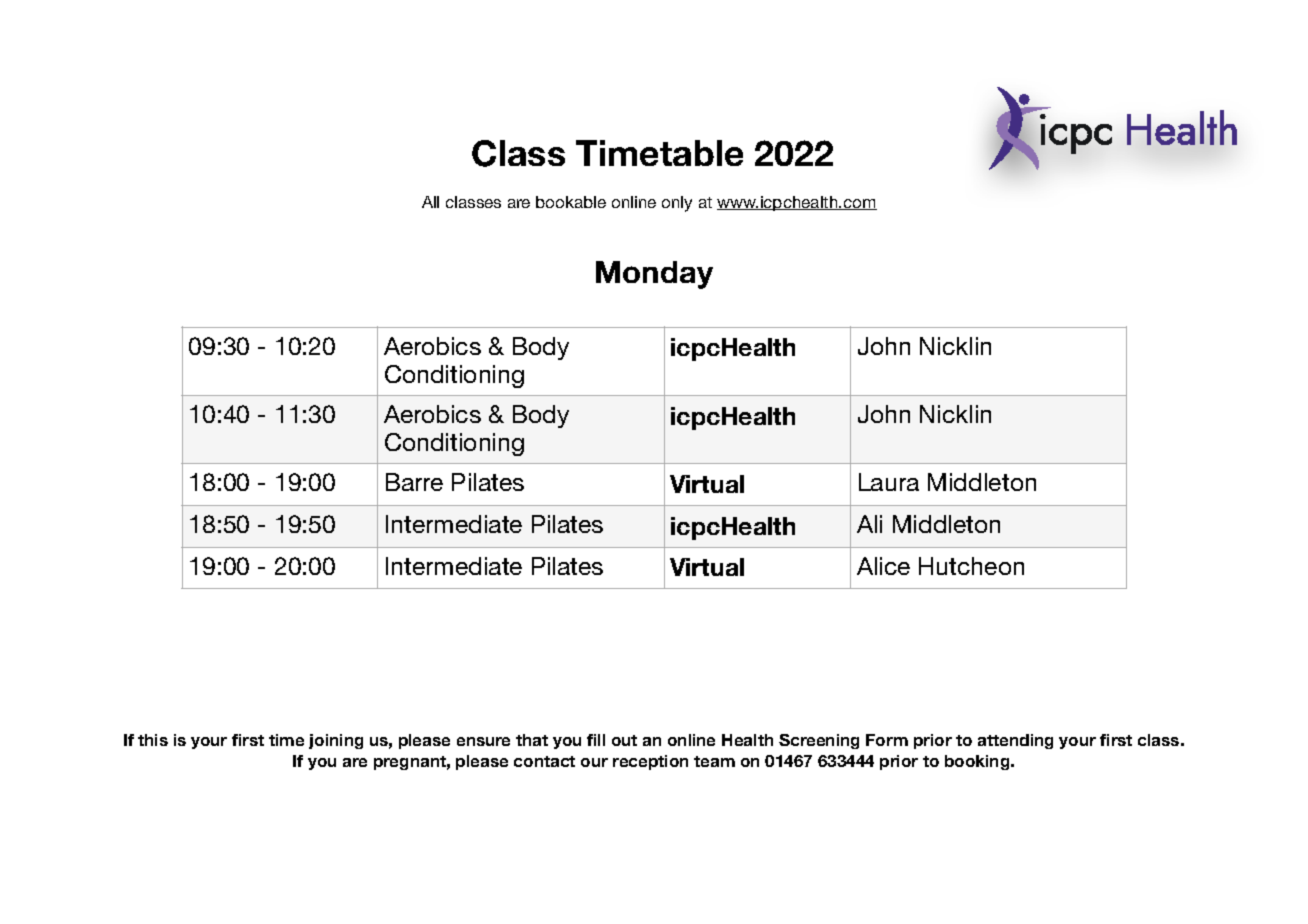 Image resolution: width=1308 pixels, height=924 pixels. I want to click on Hutcheon, so click(971, 566).
